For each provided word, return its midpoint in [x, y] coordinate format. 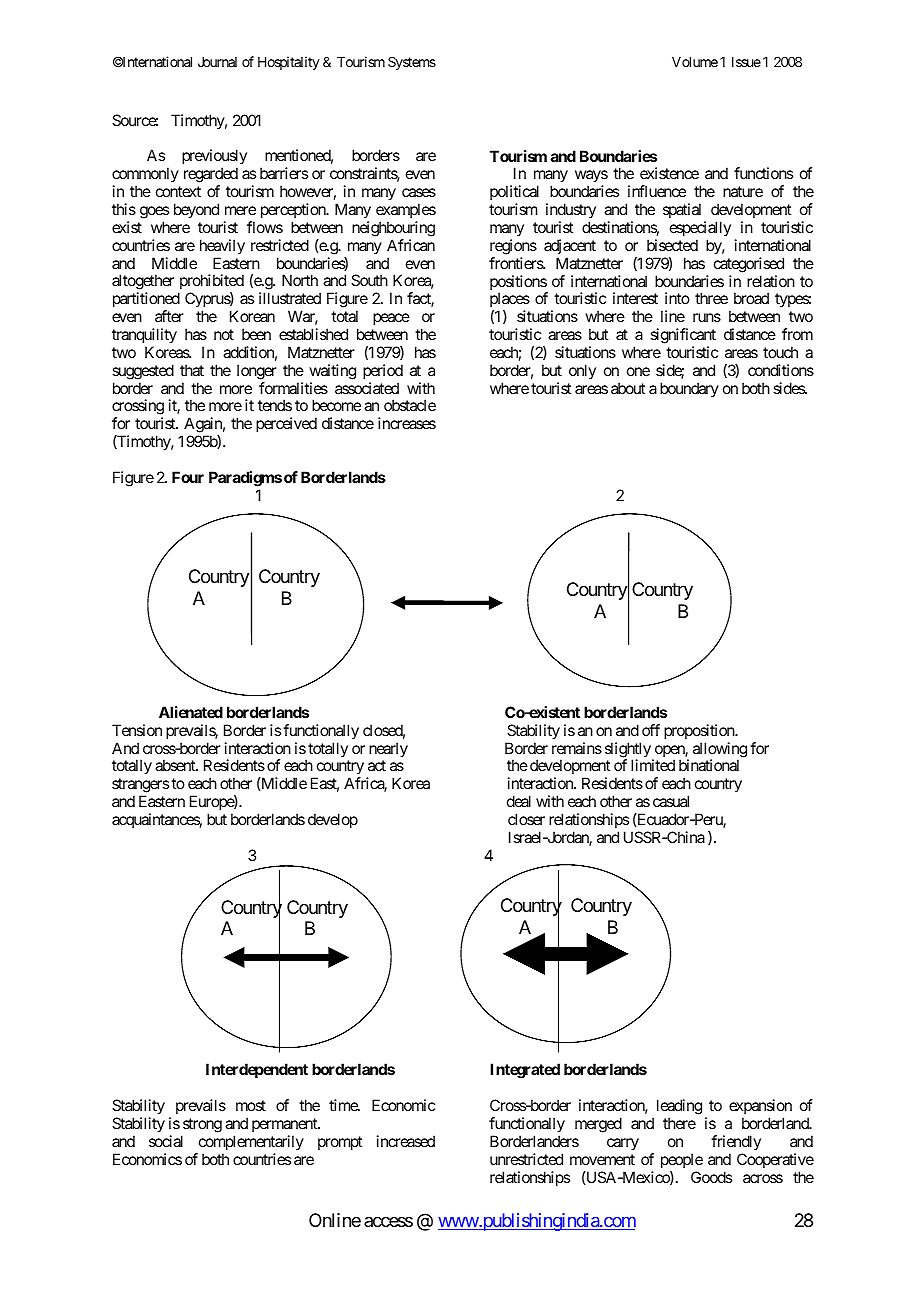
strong [202, 1125]
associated [367, 388]
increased [406, 1141]
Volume [695, 62]
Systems [412, 63]
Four [188, 477]
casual [671, 801]
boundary [689, 389]
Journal [217, 62]
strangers [140, 787]
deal [519, 801]
